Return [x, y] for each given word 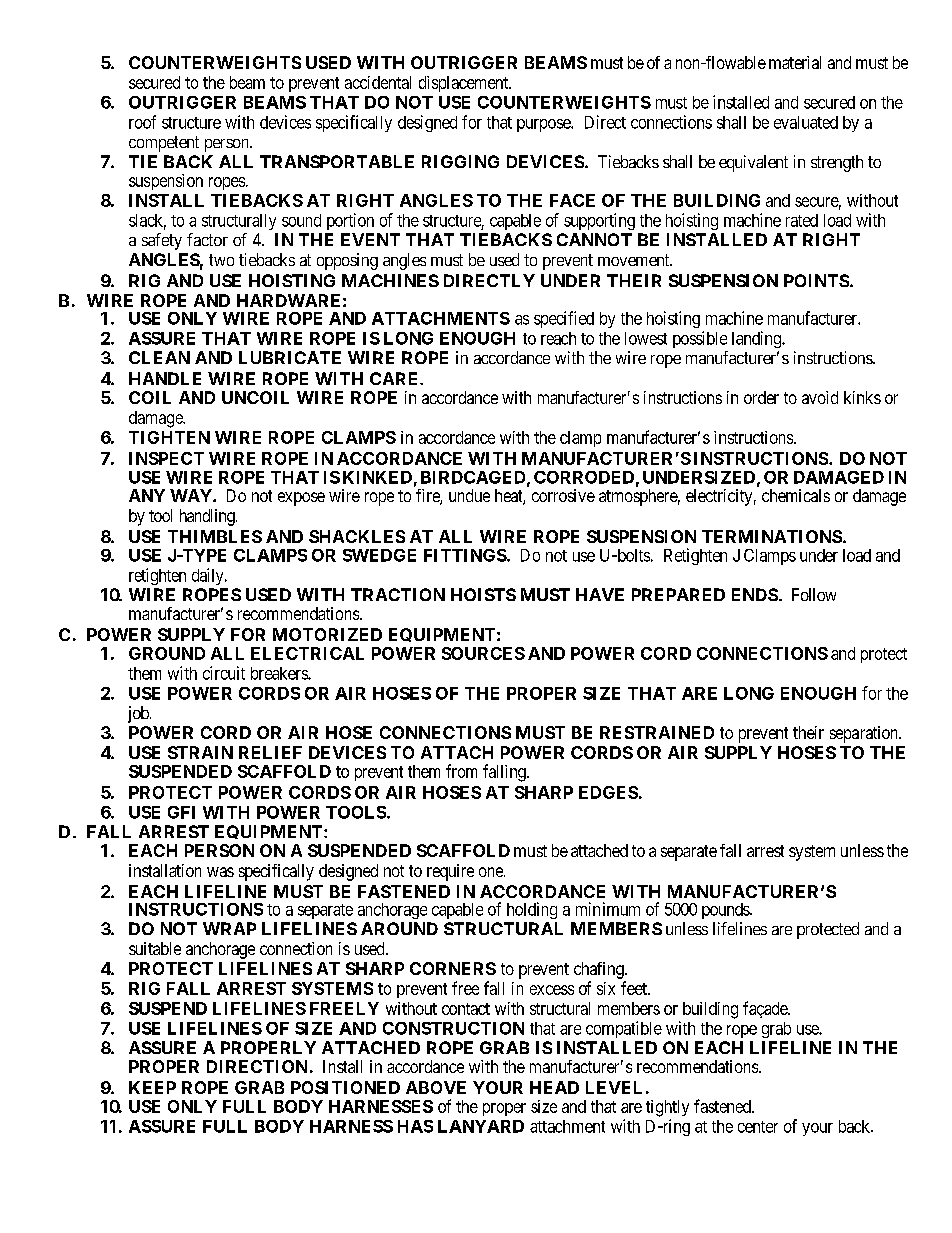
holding [532, 910]
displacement [465, 84]
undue [469, 495]
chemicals [796, 495]
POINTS [816, 280]
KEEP [152, 1087]
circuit [224, 673]
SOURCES [483, 653]
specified [564, 319]
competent [164, 144]
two [221, 260]
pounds [726, 911]
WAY [192, 495]
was [220, 872]
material [795, 62]
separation [865, 734]
